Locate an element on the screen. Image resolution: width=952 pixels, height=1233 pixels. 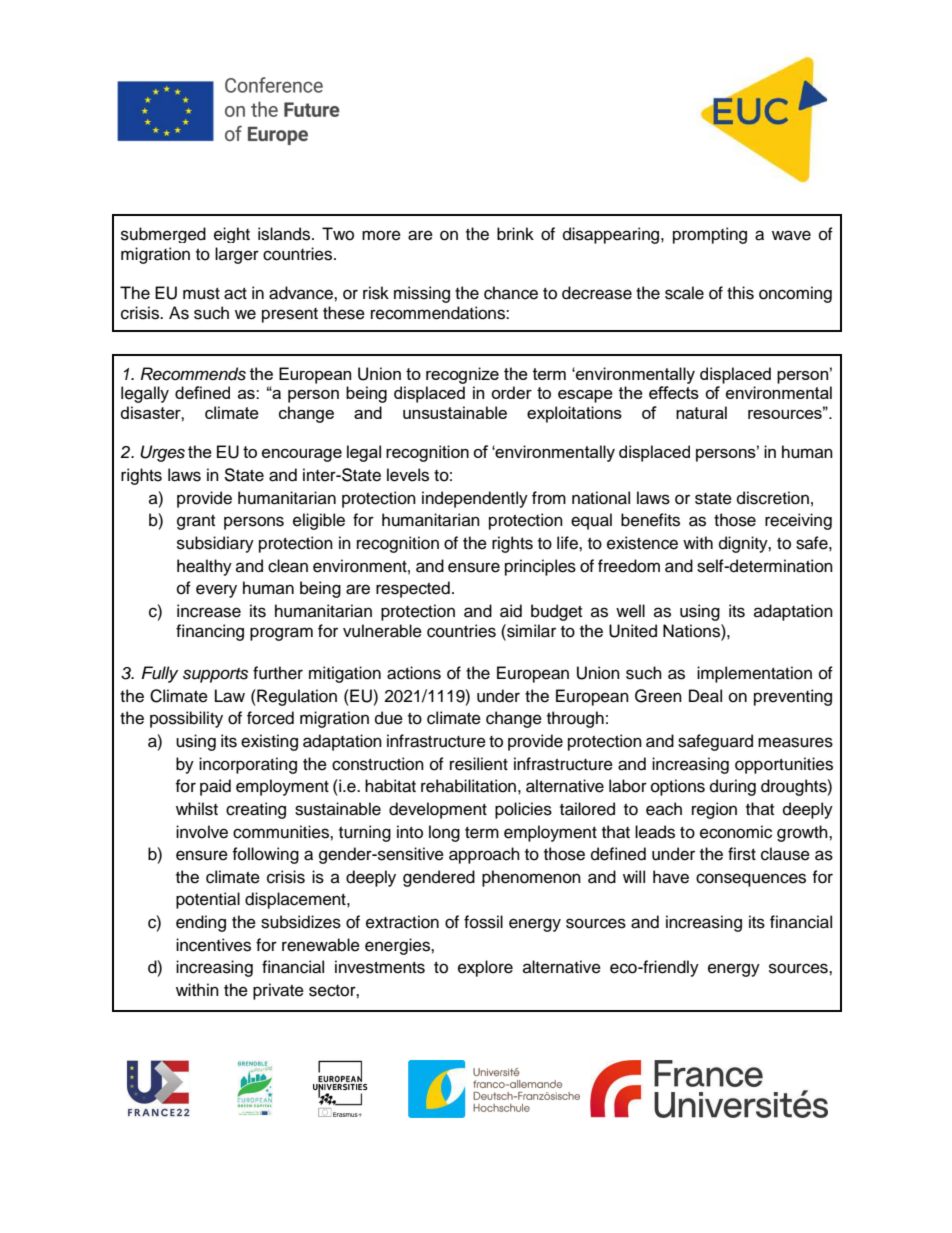
brink is located at coordinates (515, 234).
